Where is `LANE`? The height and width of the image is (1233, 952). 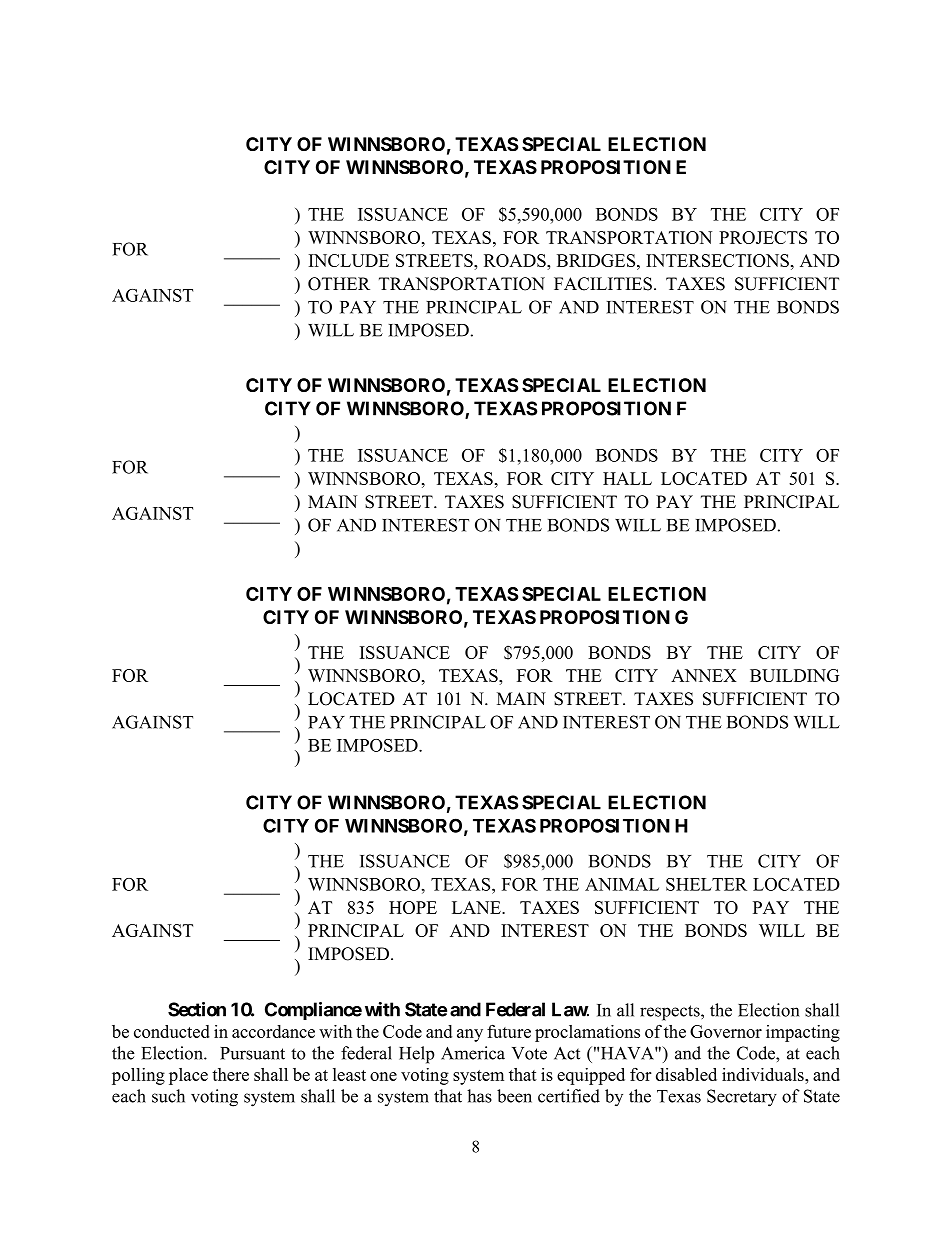
LANE is located at coordinates (477, 907).
